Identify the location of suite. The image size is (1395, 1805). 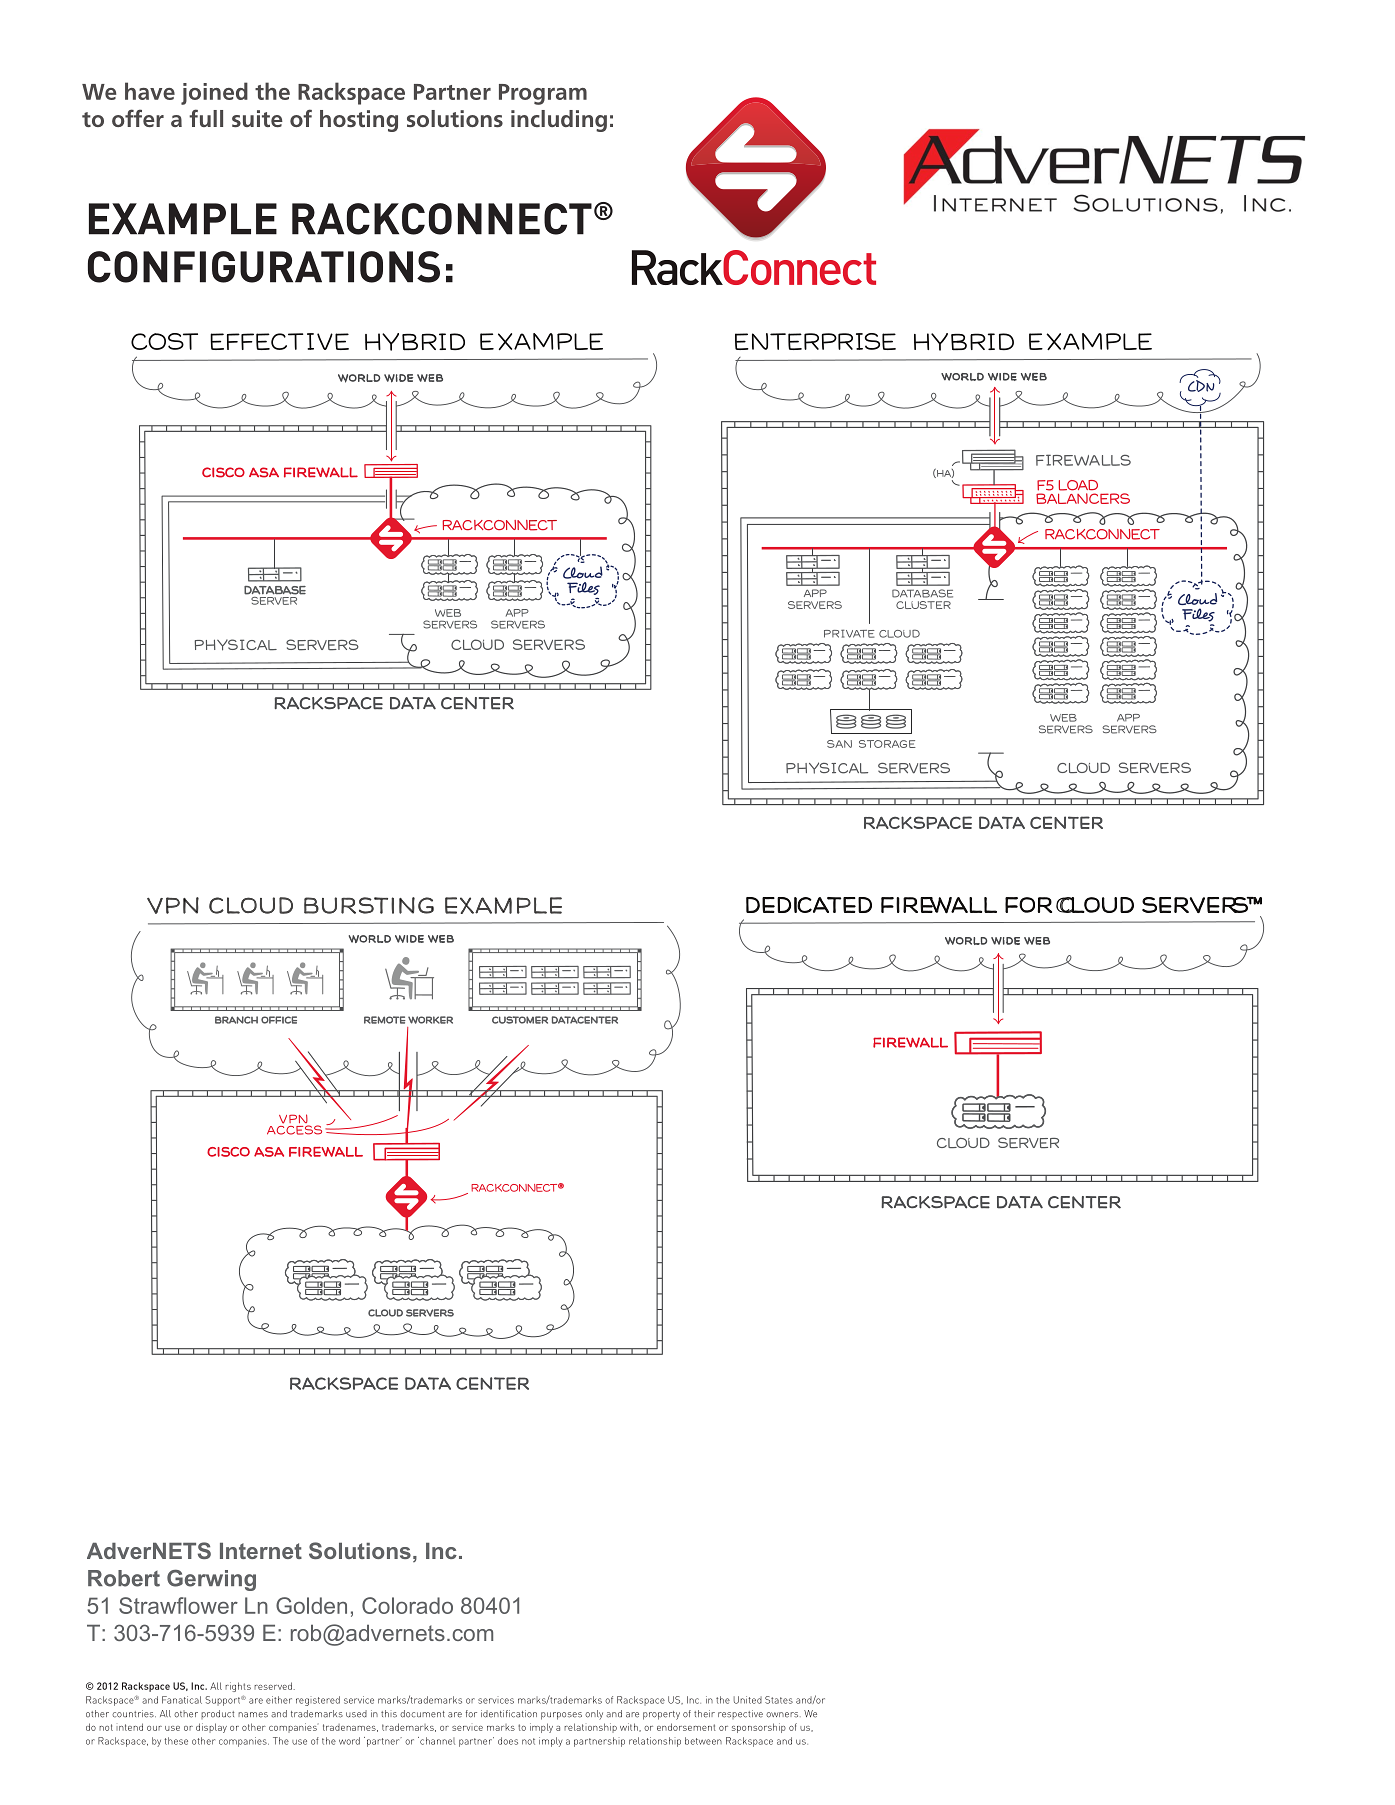
(257, 118).
